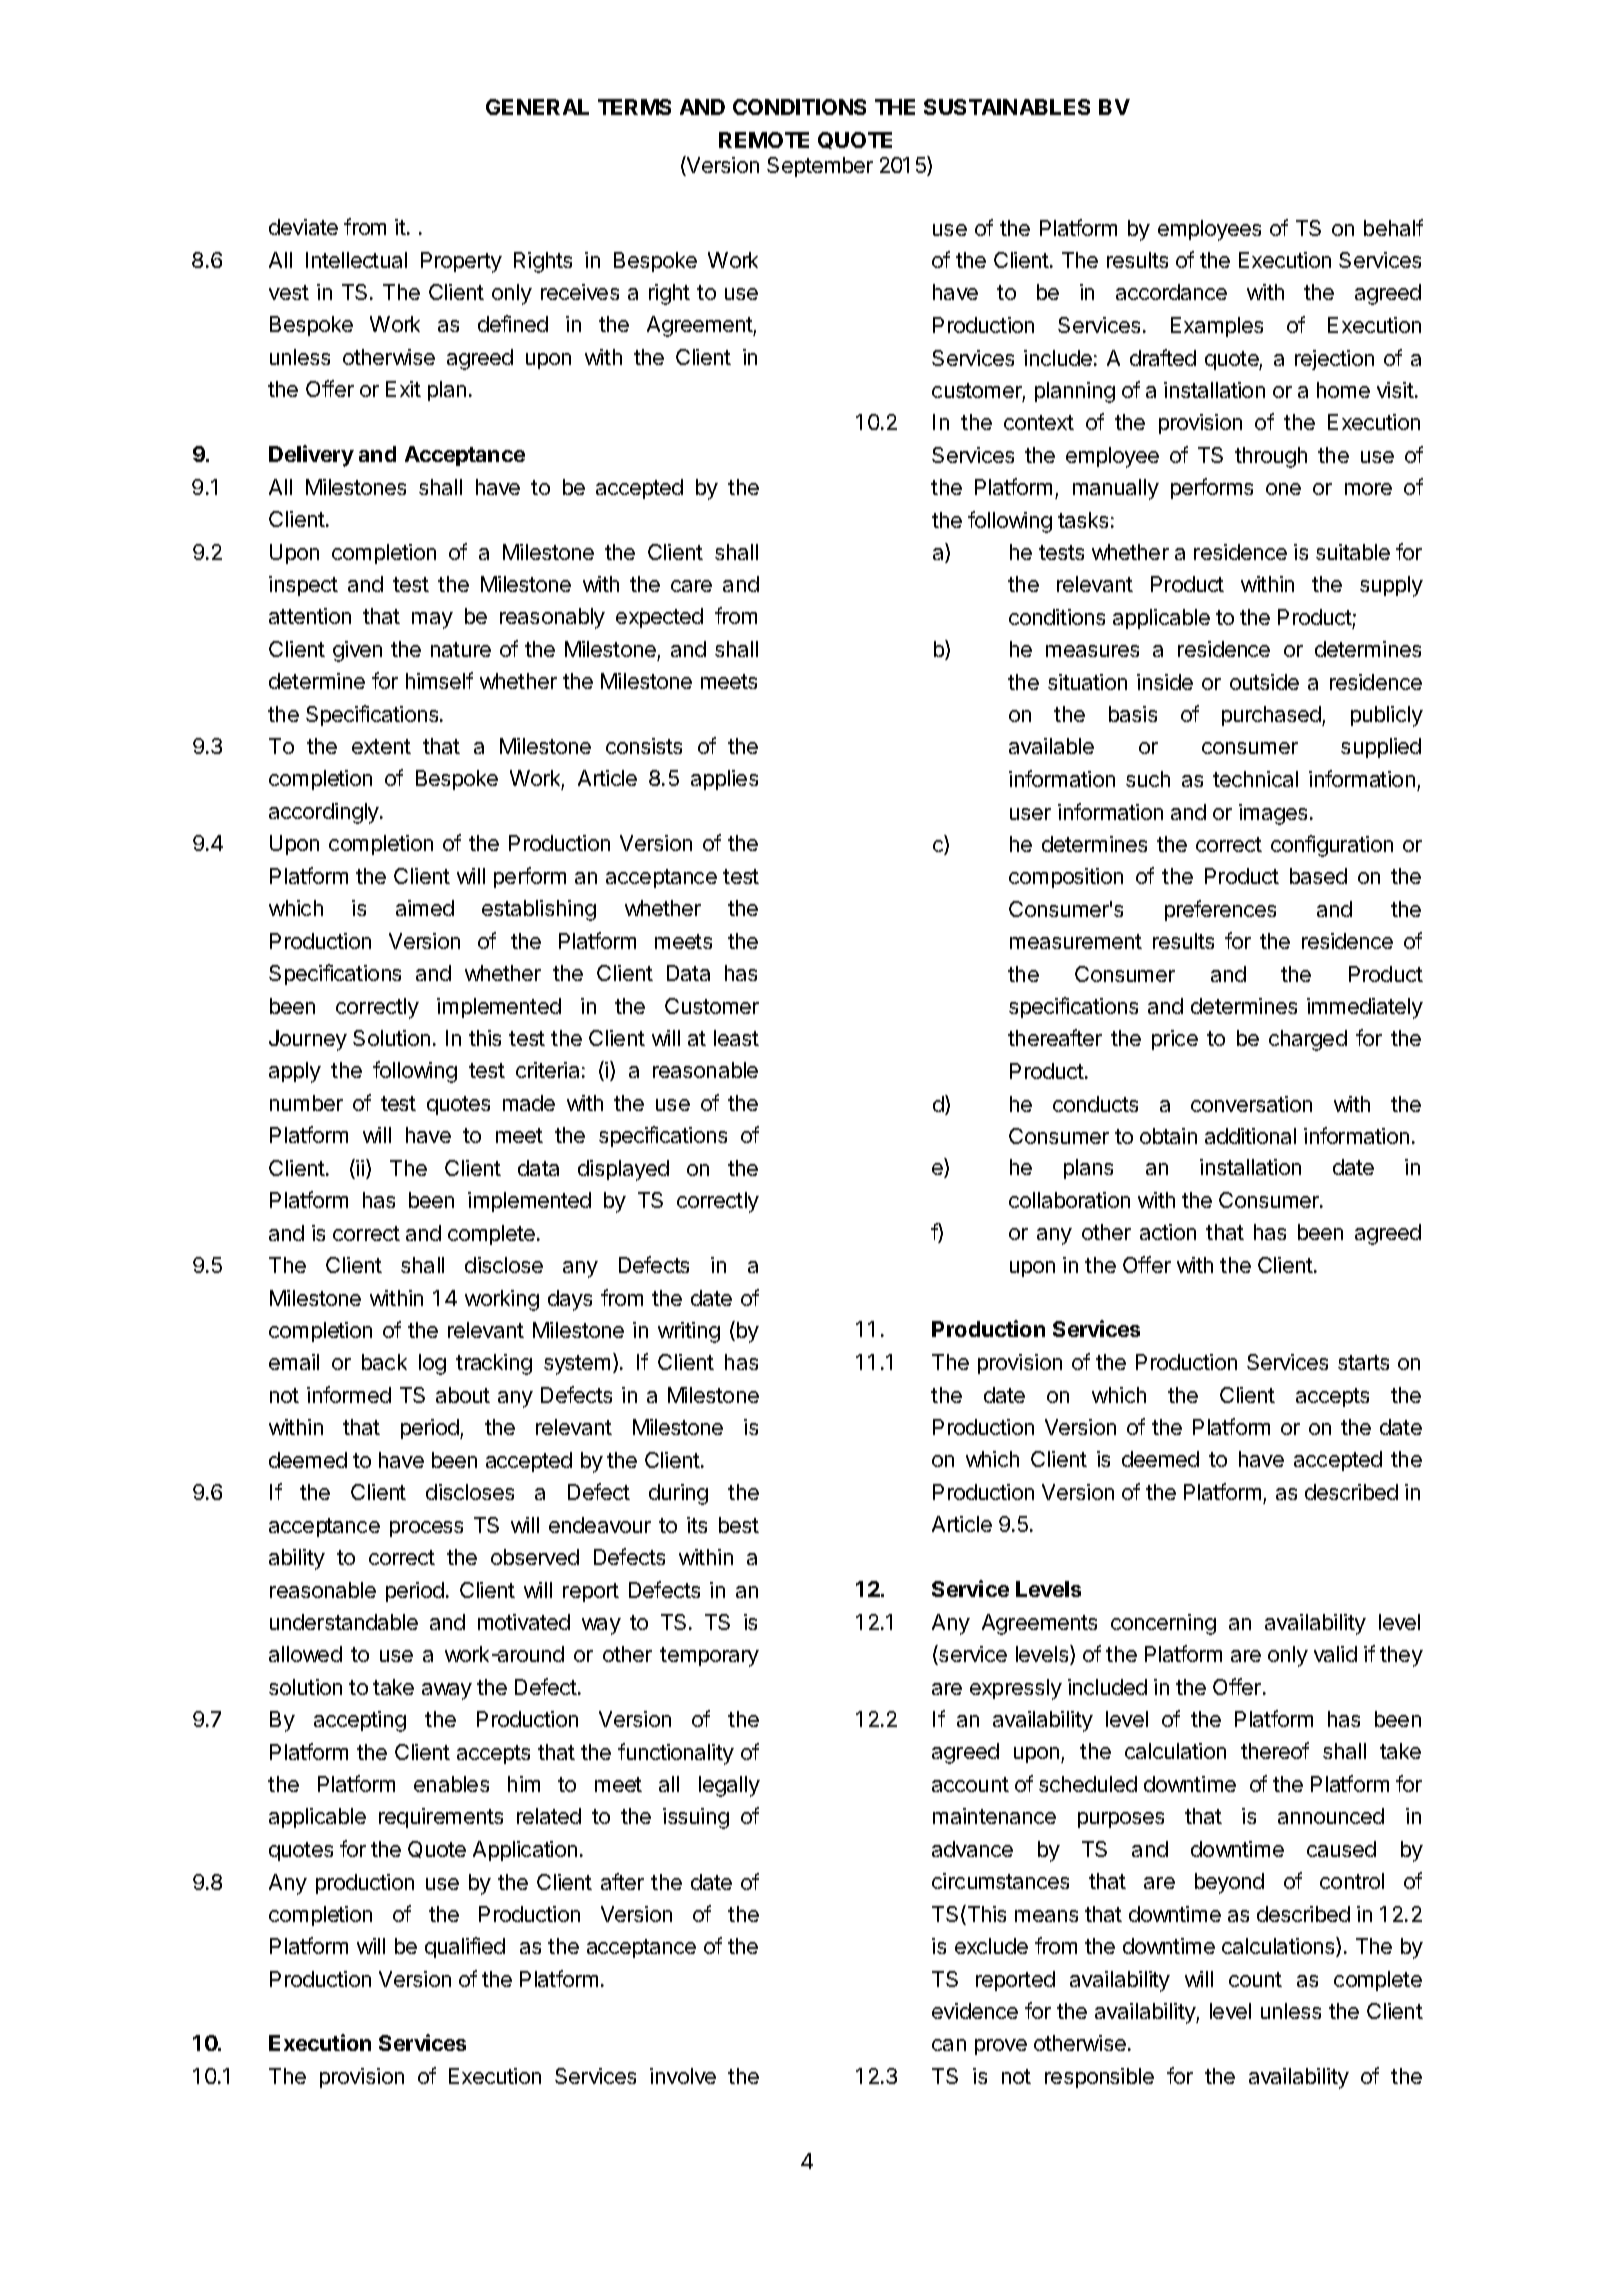 This page has width=1614, height=2283. What do you see at coordinates (820, 167) in the page?
I see `September` at bounding box center [820, 167].
